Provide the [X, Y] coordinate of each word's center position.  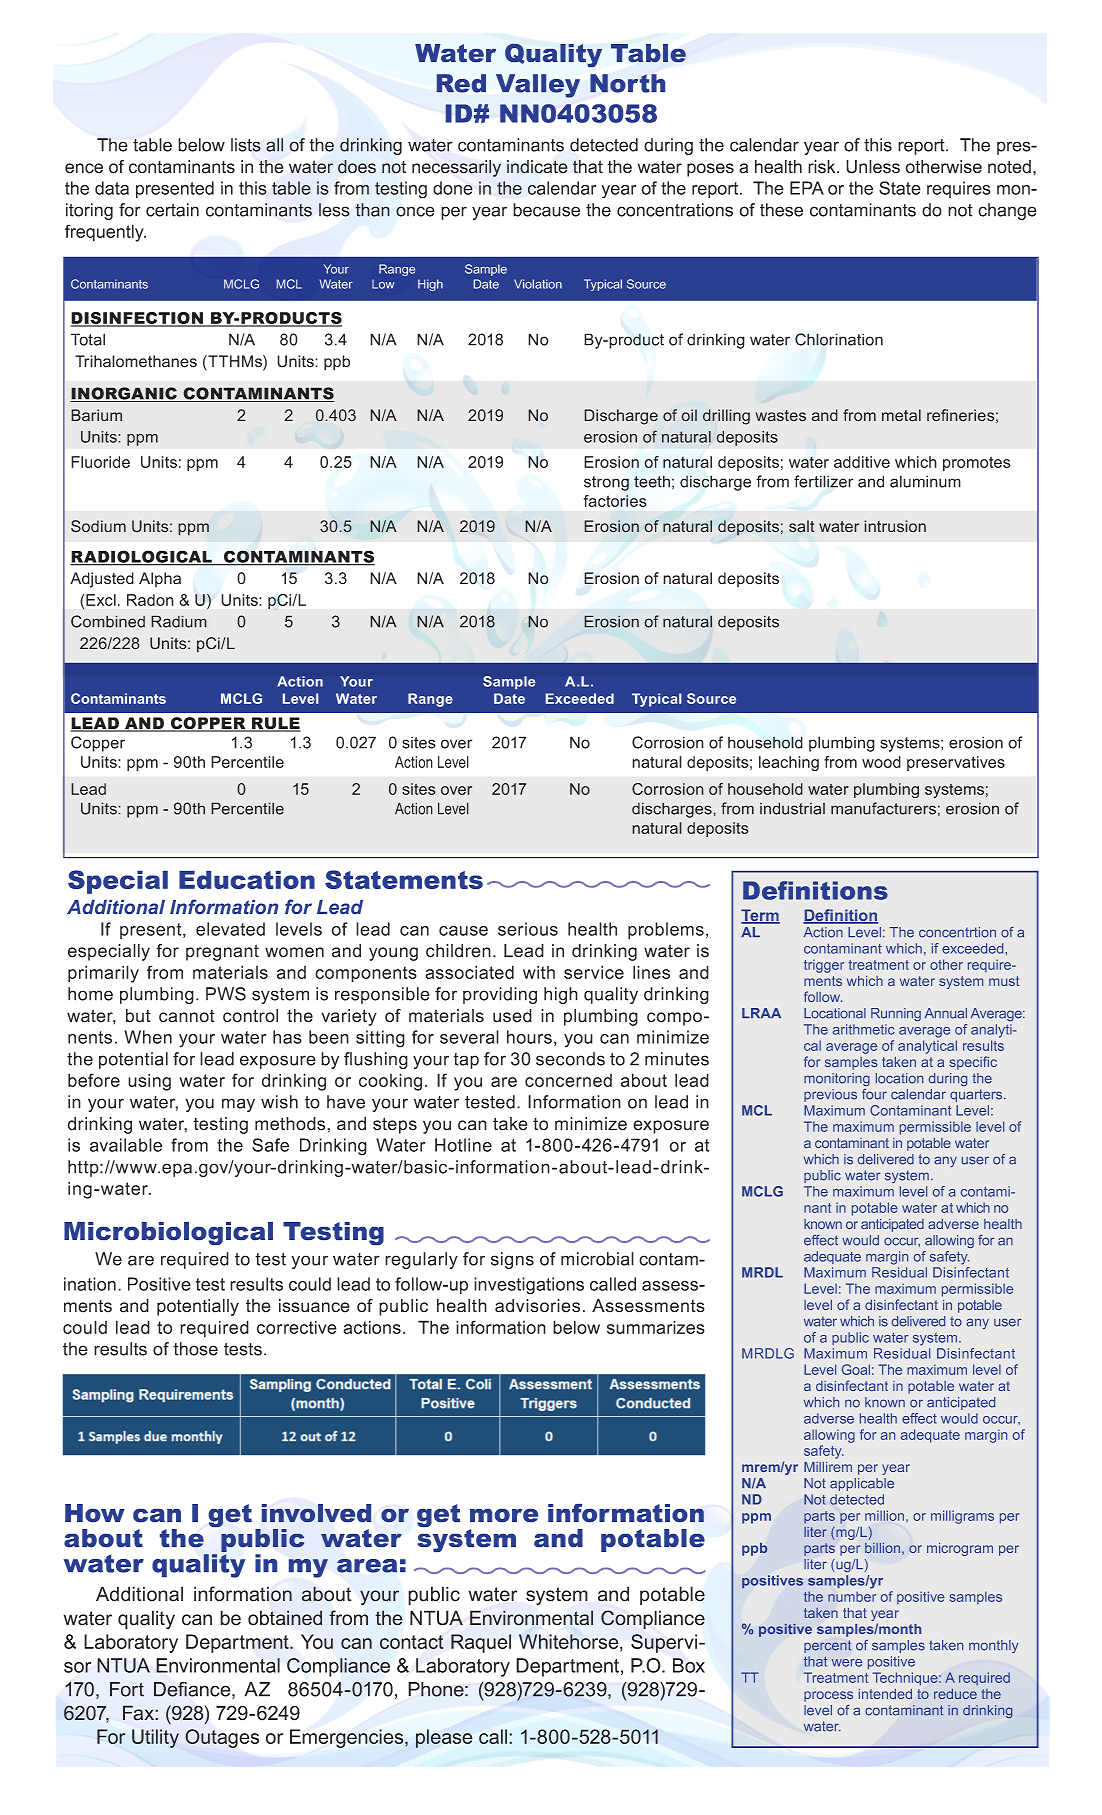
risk [823, 167]
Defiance [193, 1690]
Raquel [481, 1643]
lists [246, 145]
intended [885, 1694]
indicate [537, 167]
